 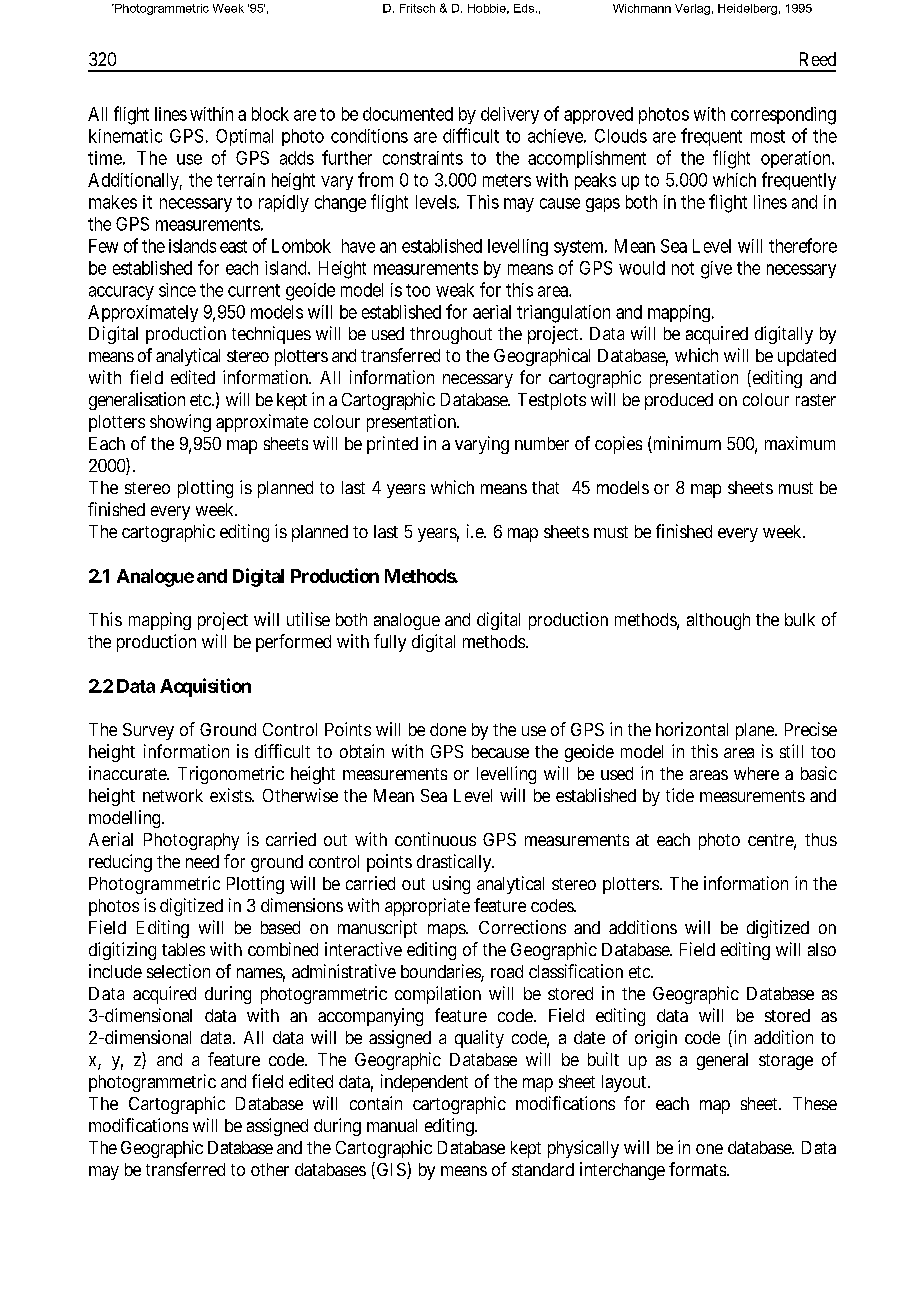 What do you see at coordinates (756, 731) in the screenshot?
I see `plane` at bounding box center [756, 731].
